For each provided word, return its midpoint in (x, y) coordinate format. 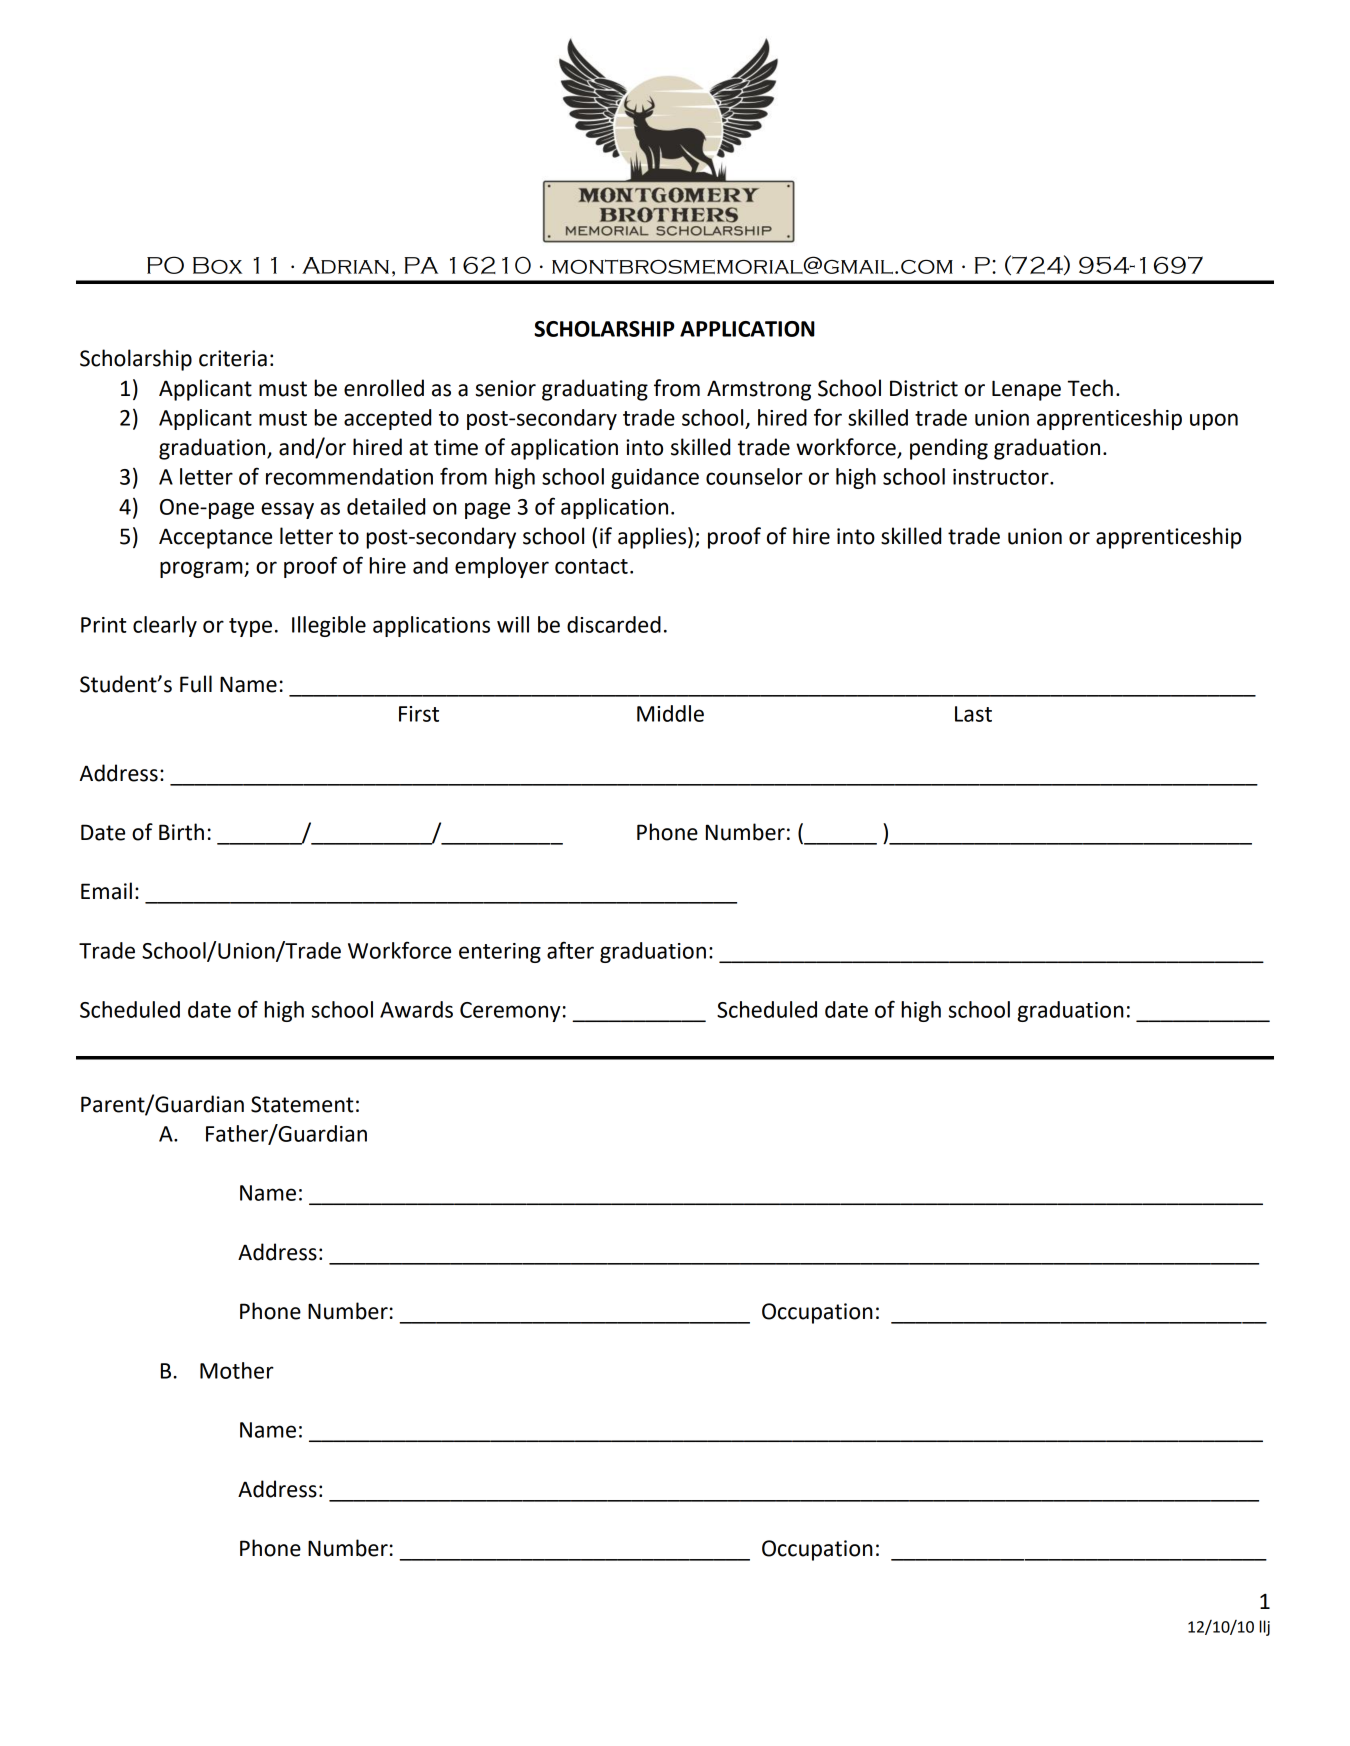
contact (591, 566)
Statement (302, 1104)
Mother (237, 1370)
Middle (670, 713)
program (202, 569)
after (570, 950)
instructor (1002, 477)
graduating (595, 390)
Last (973, 714)
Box (217, 265)
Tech (1090, 388)
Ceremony (510, 1012)
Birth (181, 832)
